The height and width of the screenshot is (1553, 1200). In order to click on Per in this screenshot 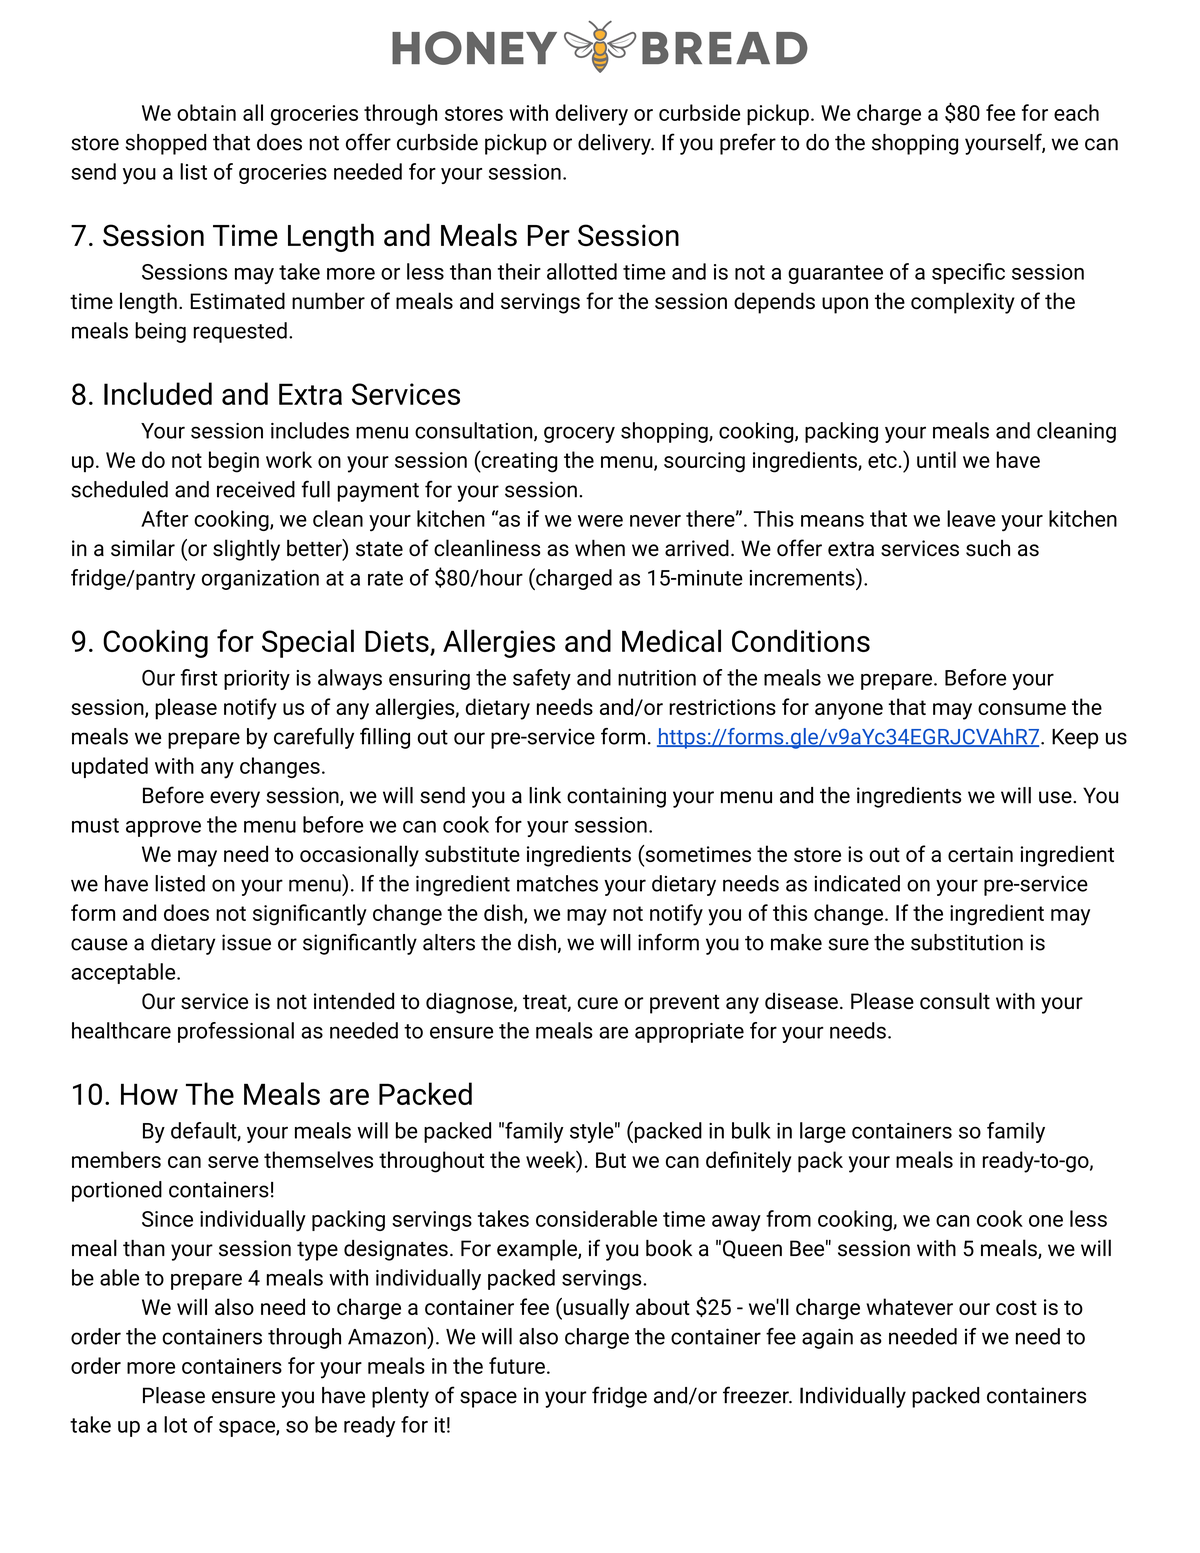, I will do `click(549, 236)`.
